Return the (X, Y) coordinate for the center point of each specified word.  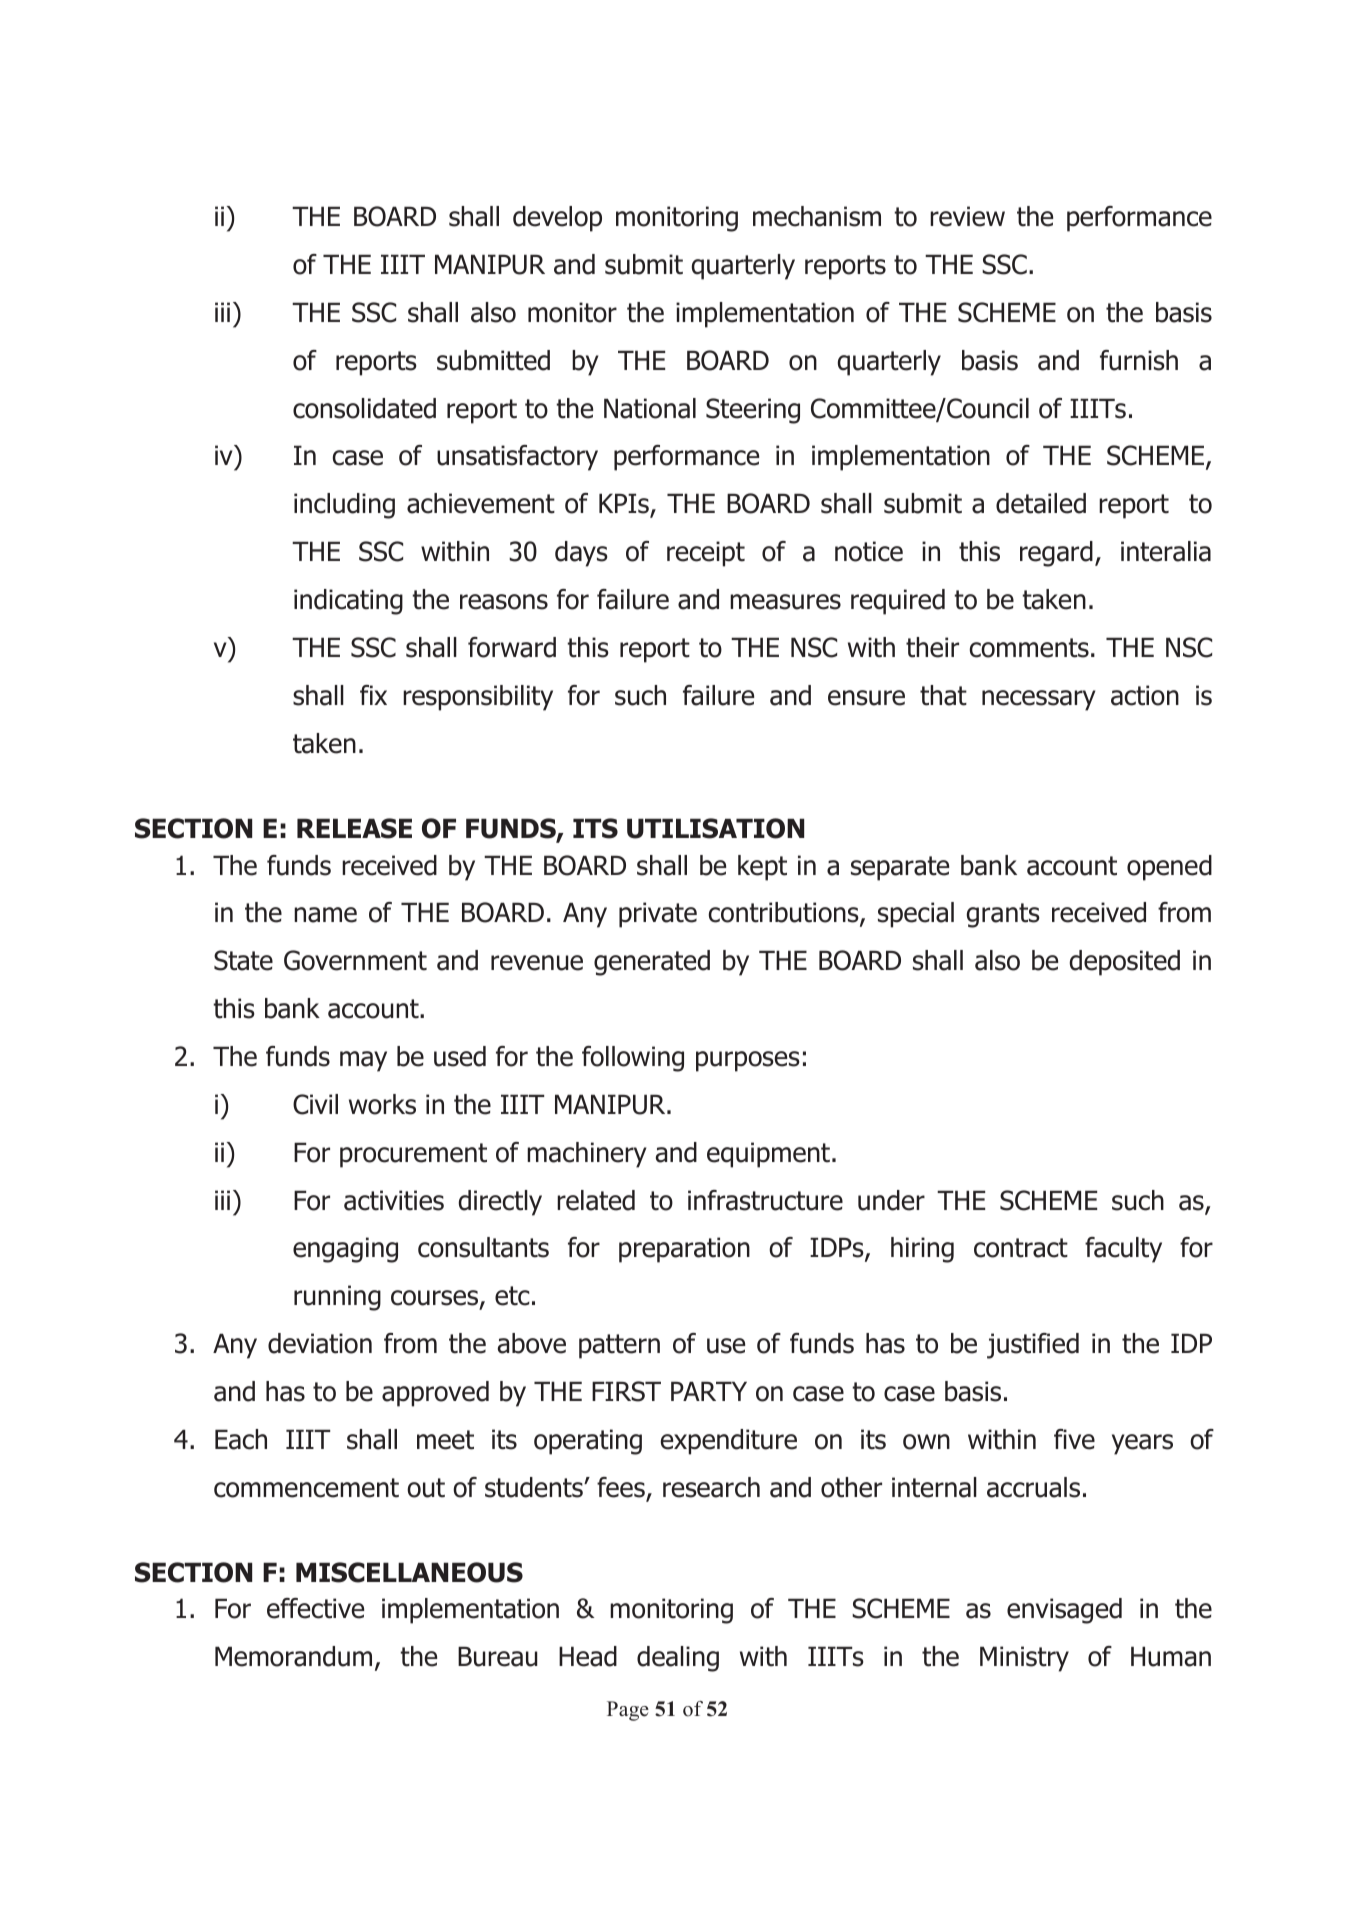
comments (1029, 648)
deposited (1125, 963)
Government (355, 960)
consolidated (364, 408)
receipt (706, 554)
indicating (348, 602)
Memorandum (293, 1656)
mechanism (817, 216)
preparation (684, 1250)
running (337, 1298)
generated (652, 963)
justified (1033, 1346)
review (967, 216)
